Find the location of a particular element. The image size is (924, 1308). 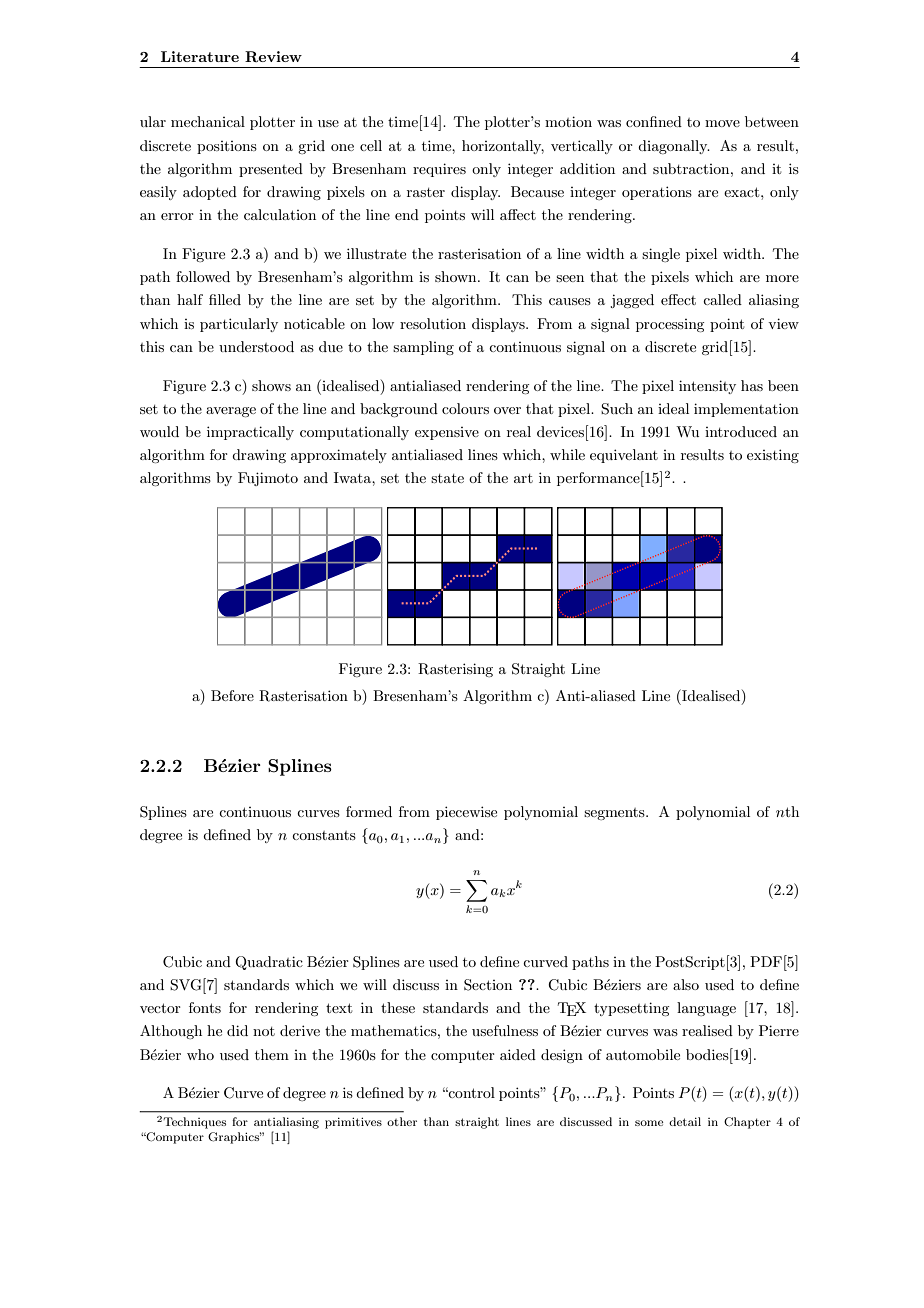

existing is located at coordinates (773, 456).
